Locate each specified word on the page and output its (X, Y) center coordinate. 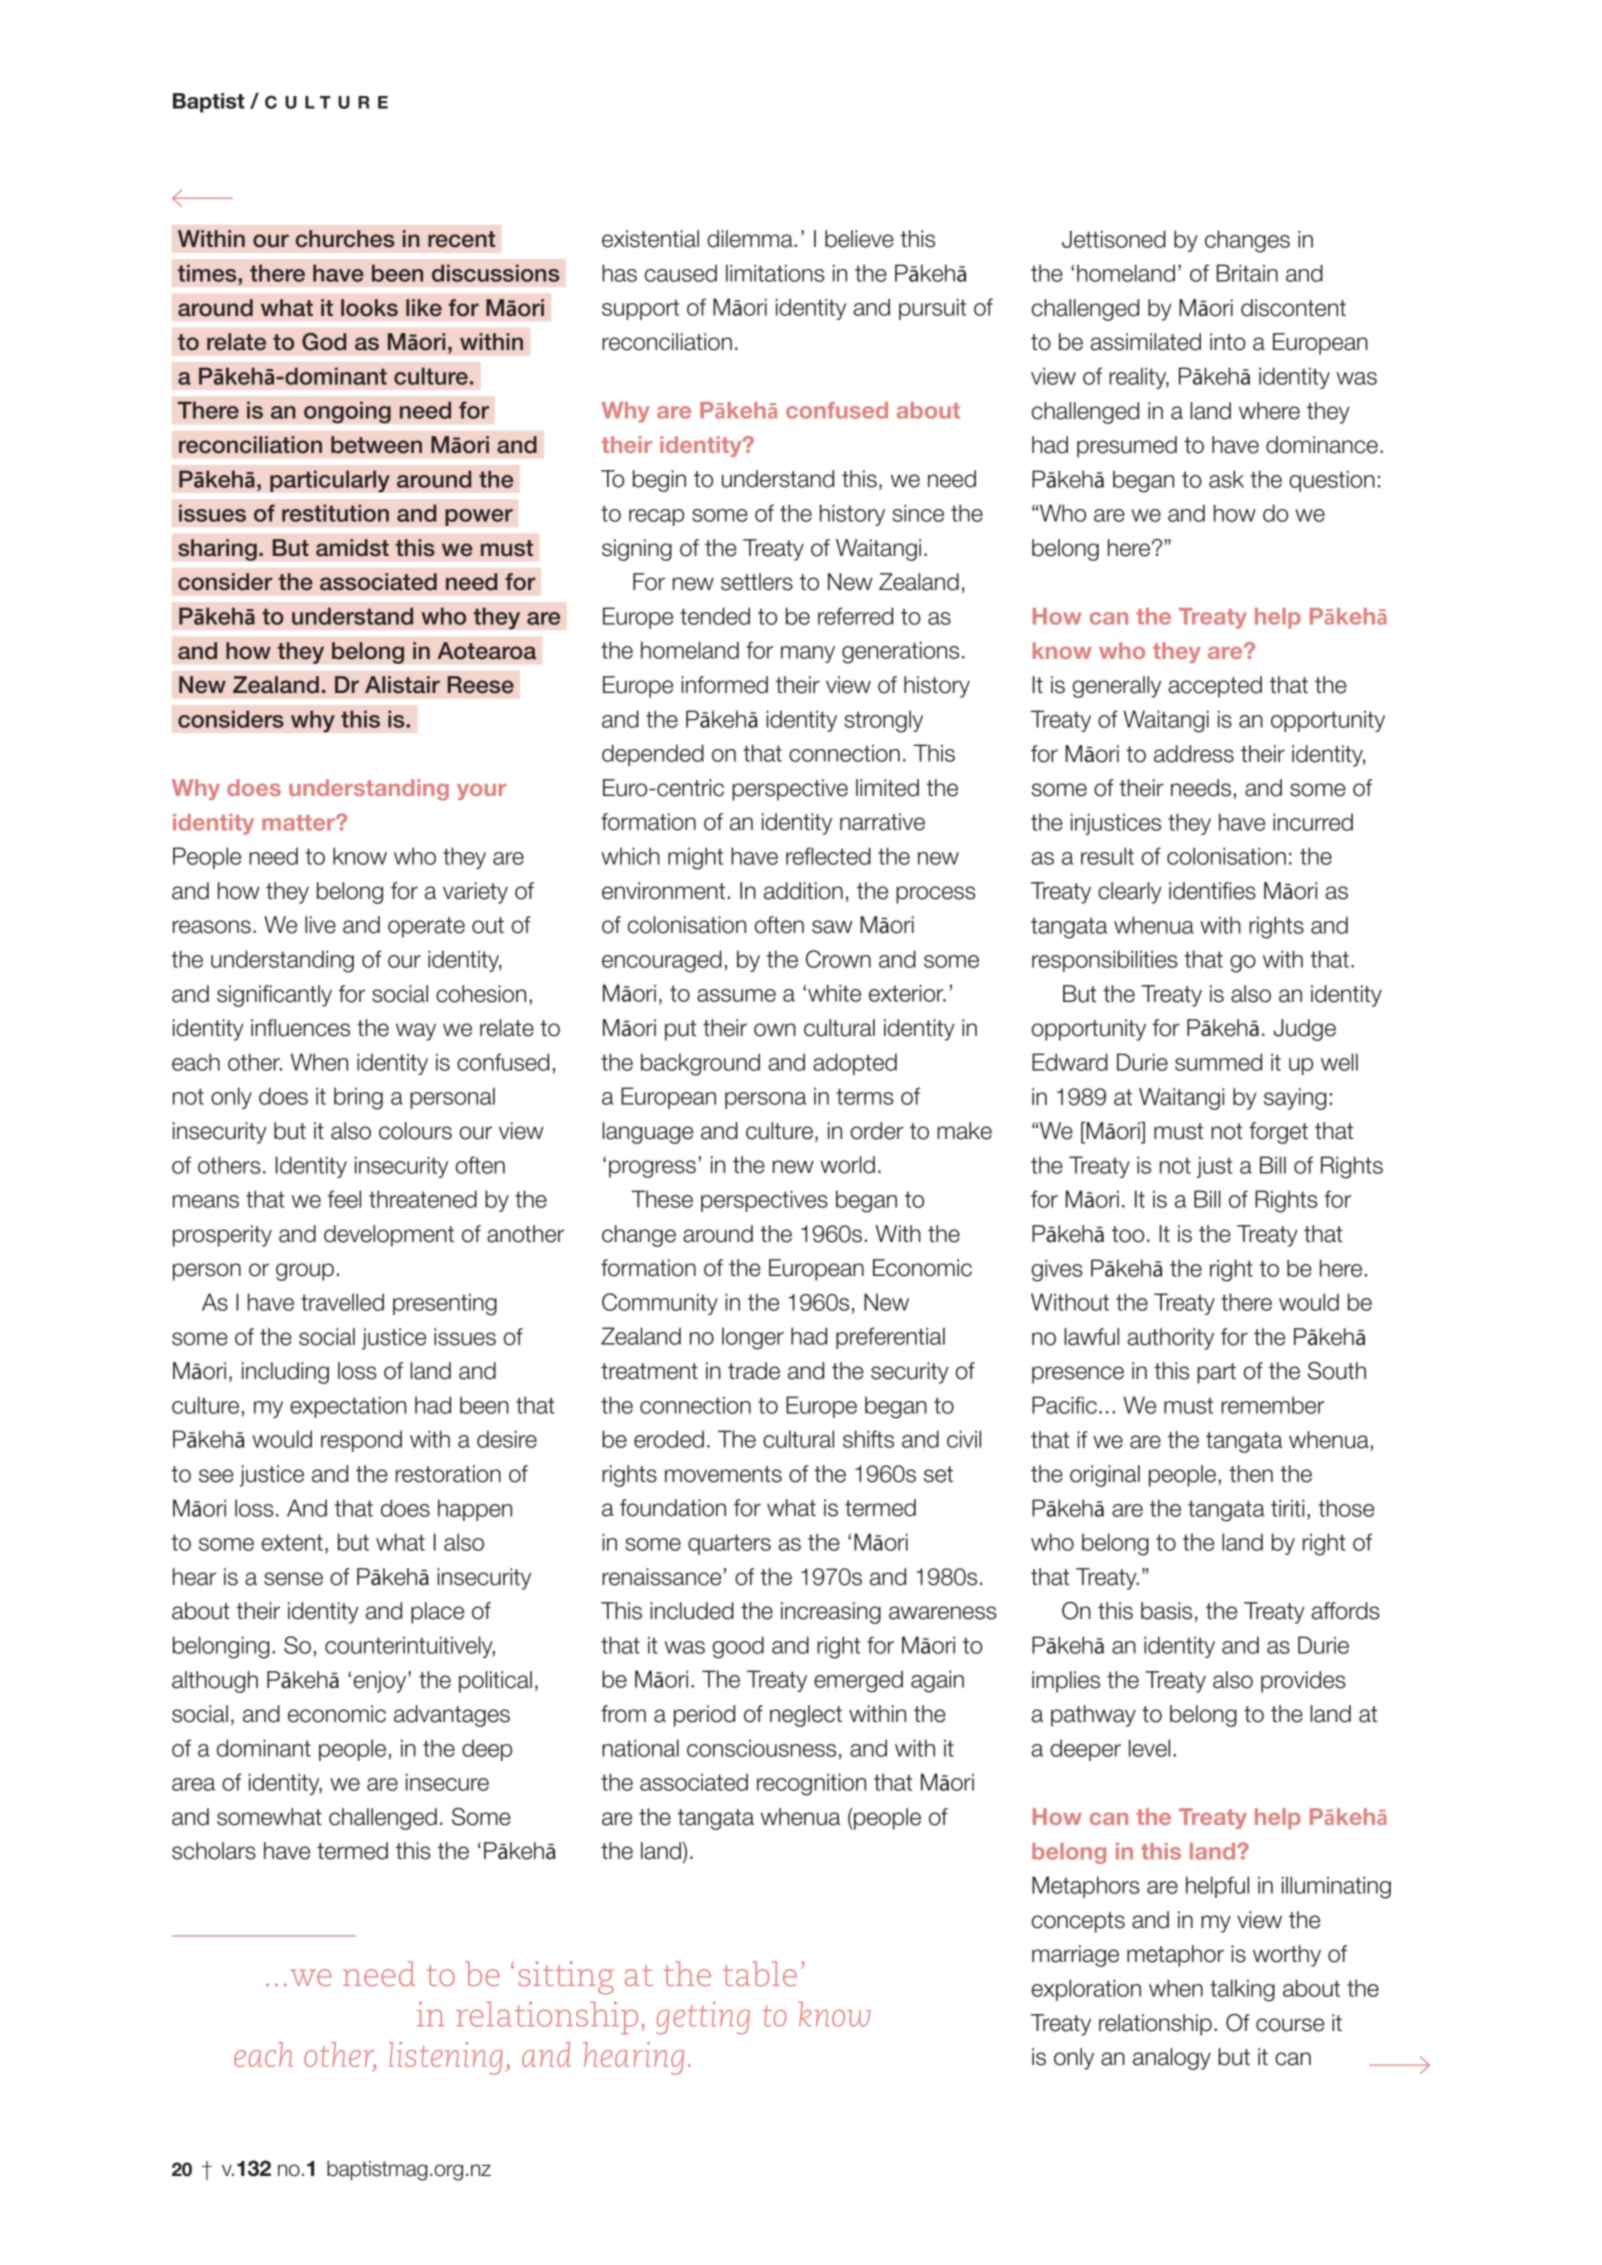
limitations (775, 273)
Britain (1247, 273)
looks (369, 308)
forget (1278, 1133)
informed (724, 685)
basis (1166, 1611)
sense (293, 1579)
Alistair (402, 685)
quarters (729, 1544)
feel (344, 1199)
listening (446, 2058)
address (1194, 754)
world (847, 1165)
